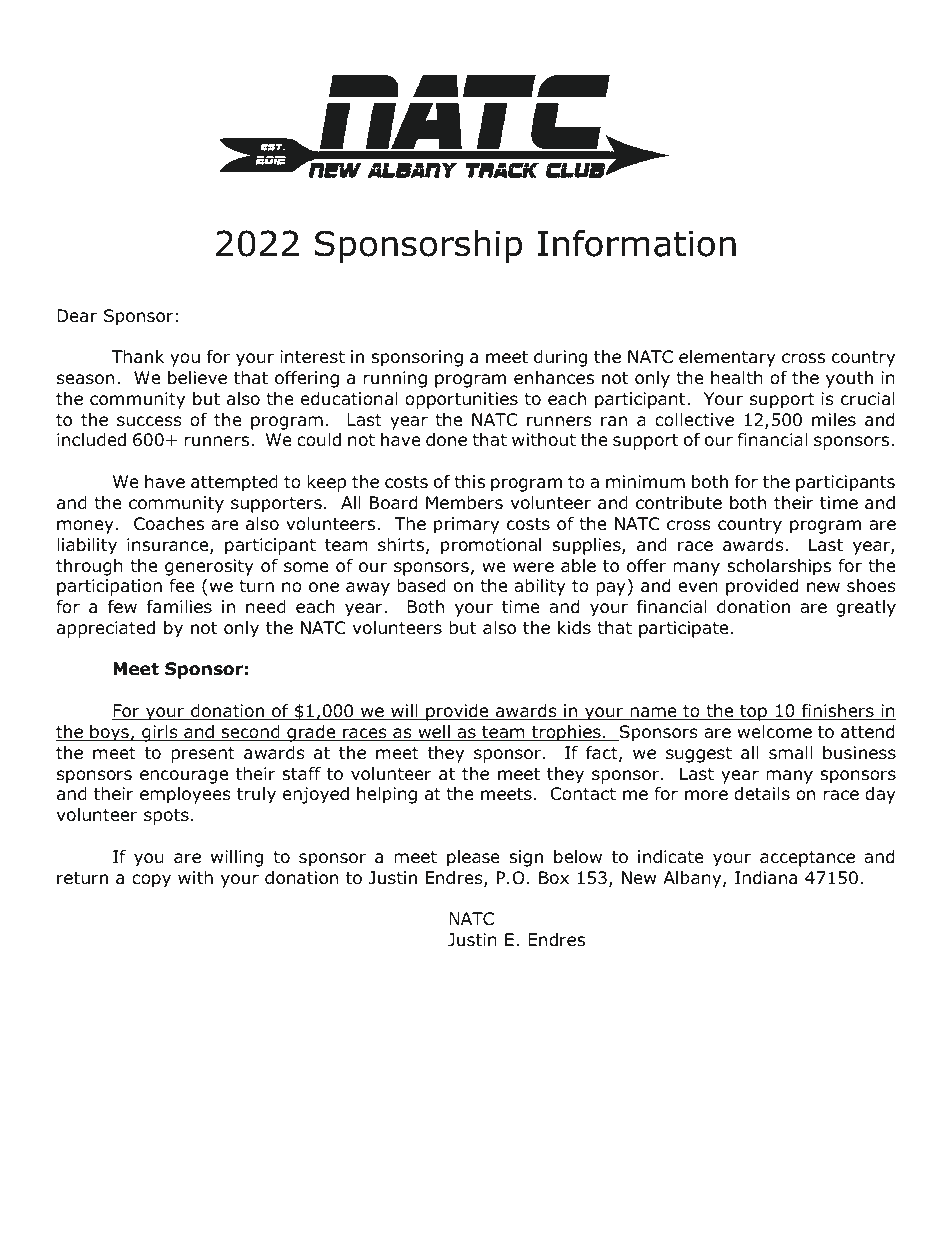  I want to click on participate, so click(683, 629).
